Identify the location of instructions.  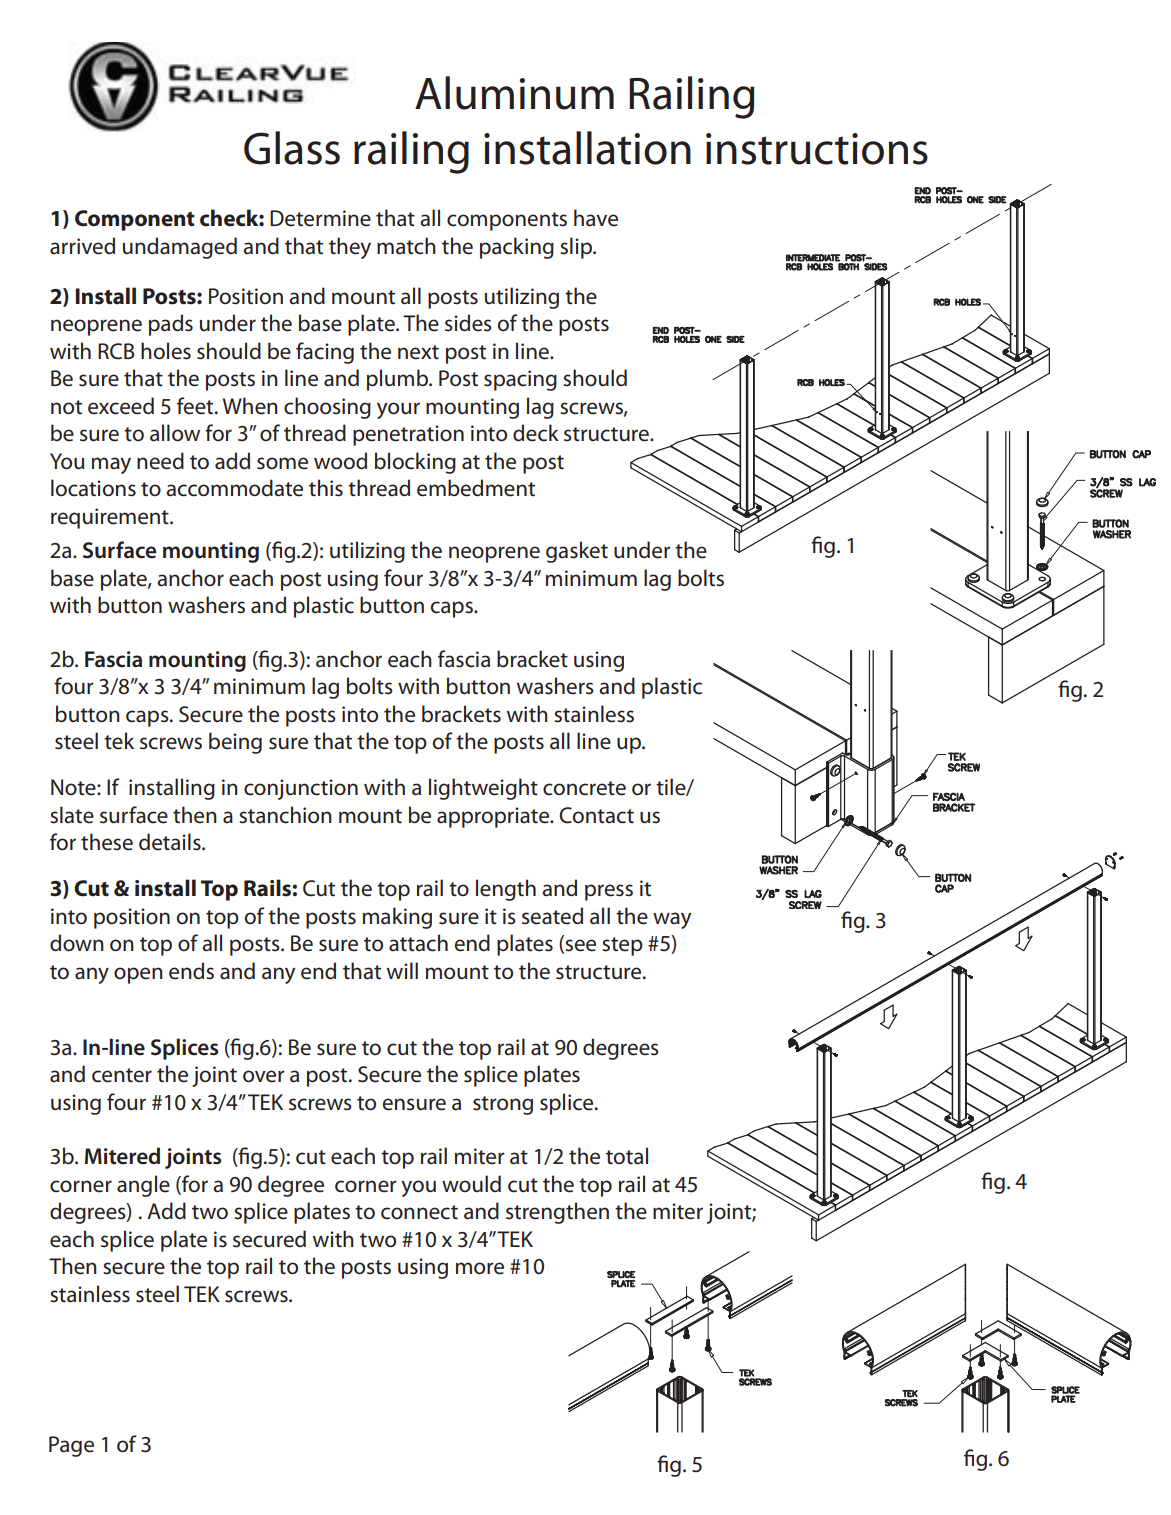
(817, 149).
